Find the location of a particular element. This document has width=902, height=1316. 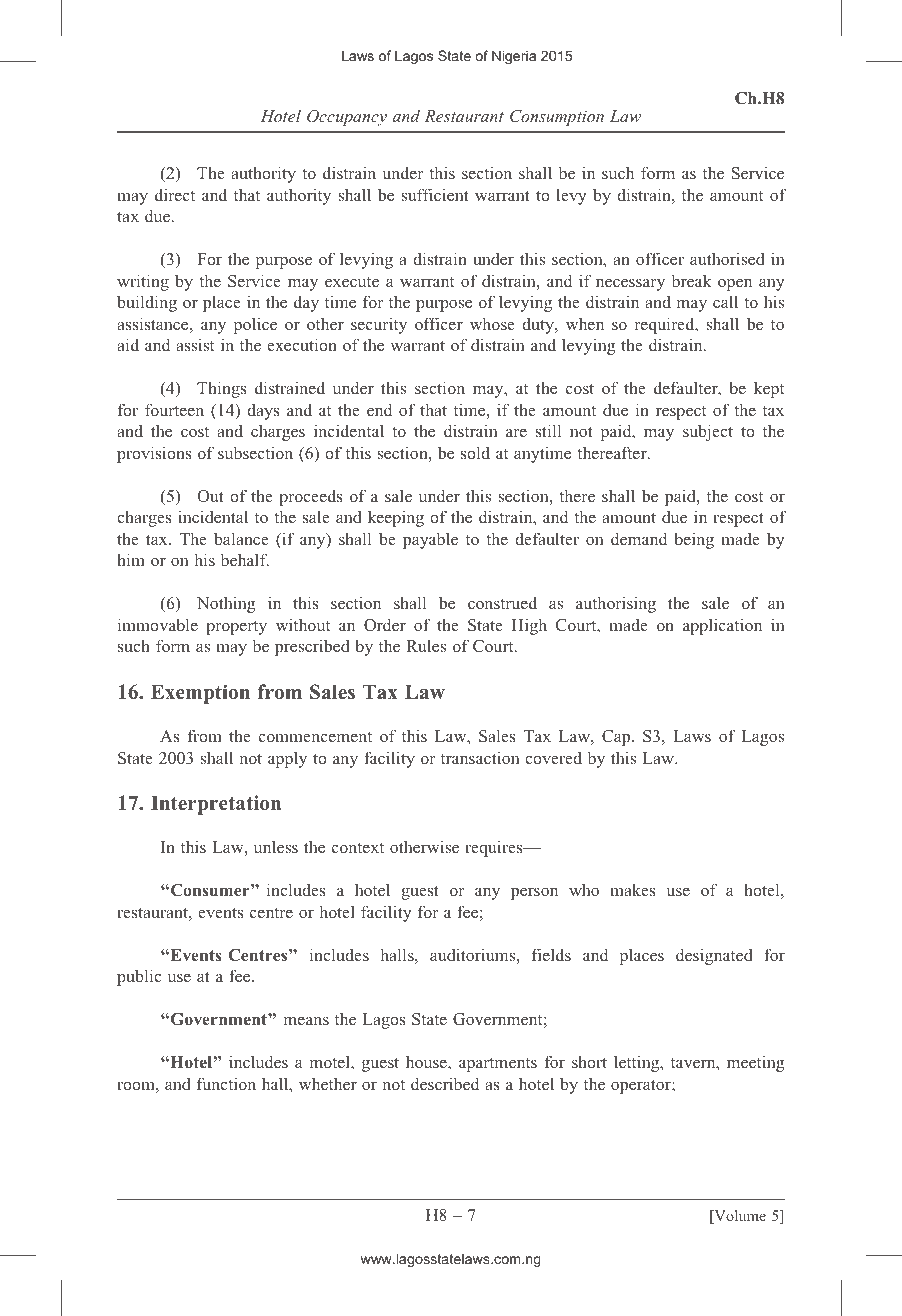

direct is located at coordinates (175, 194).
